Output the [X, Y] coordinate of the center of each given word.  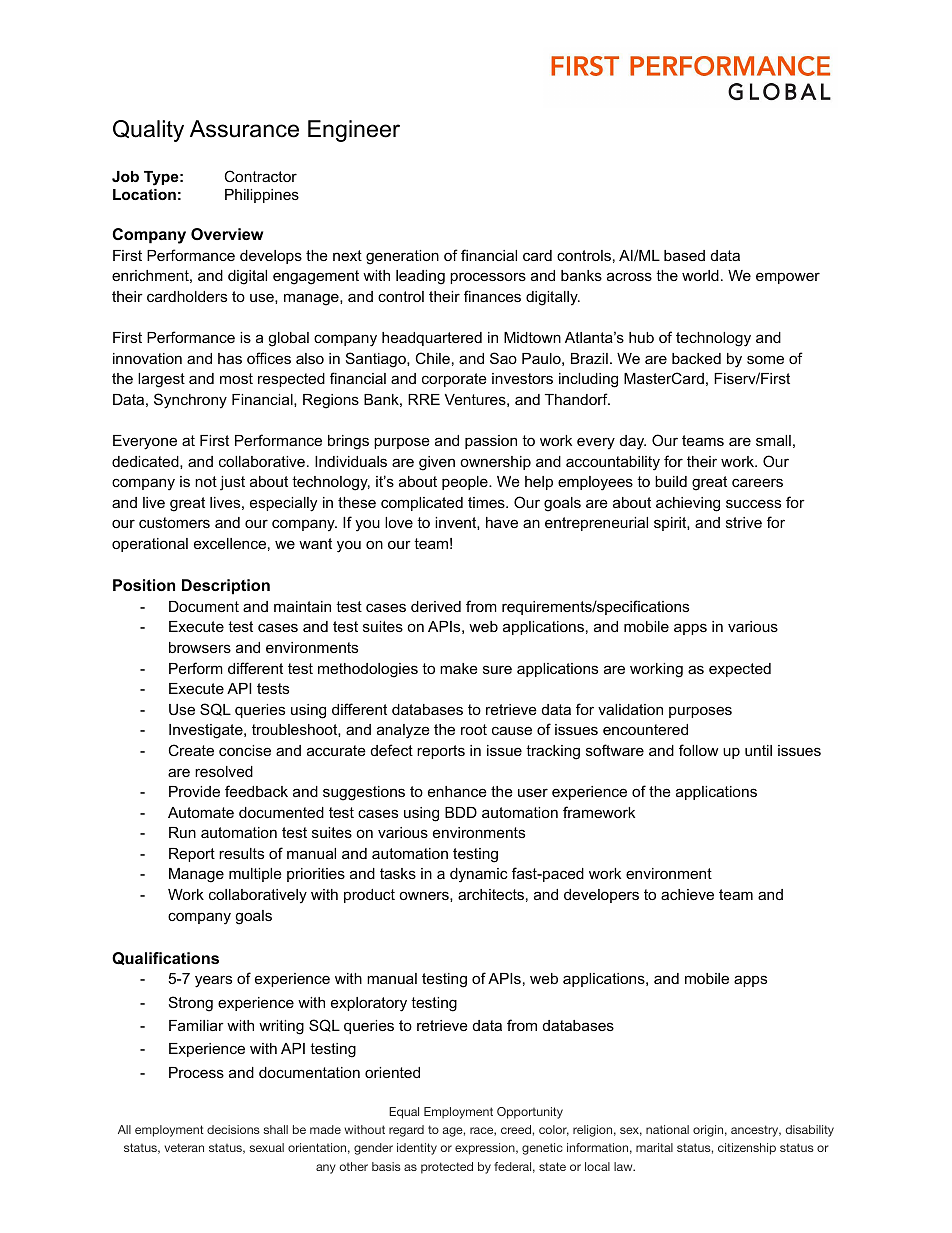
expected [740, 670]
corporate [454, 380]
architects [491, 894]
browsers [200, 647]
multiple [255, 875]
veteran [184, 1147]
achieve [687, 894]
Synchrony [190, 401]
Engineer [354, 131]
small [773, 440]
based [684, 255]
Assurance [244, 129]
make [459, 668]
